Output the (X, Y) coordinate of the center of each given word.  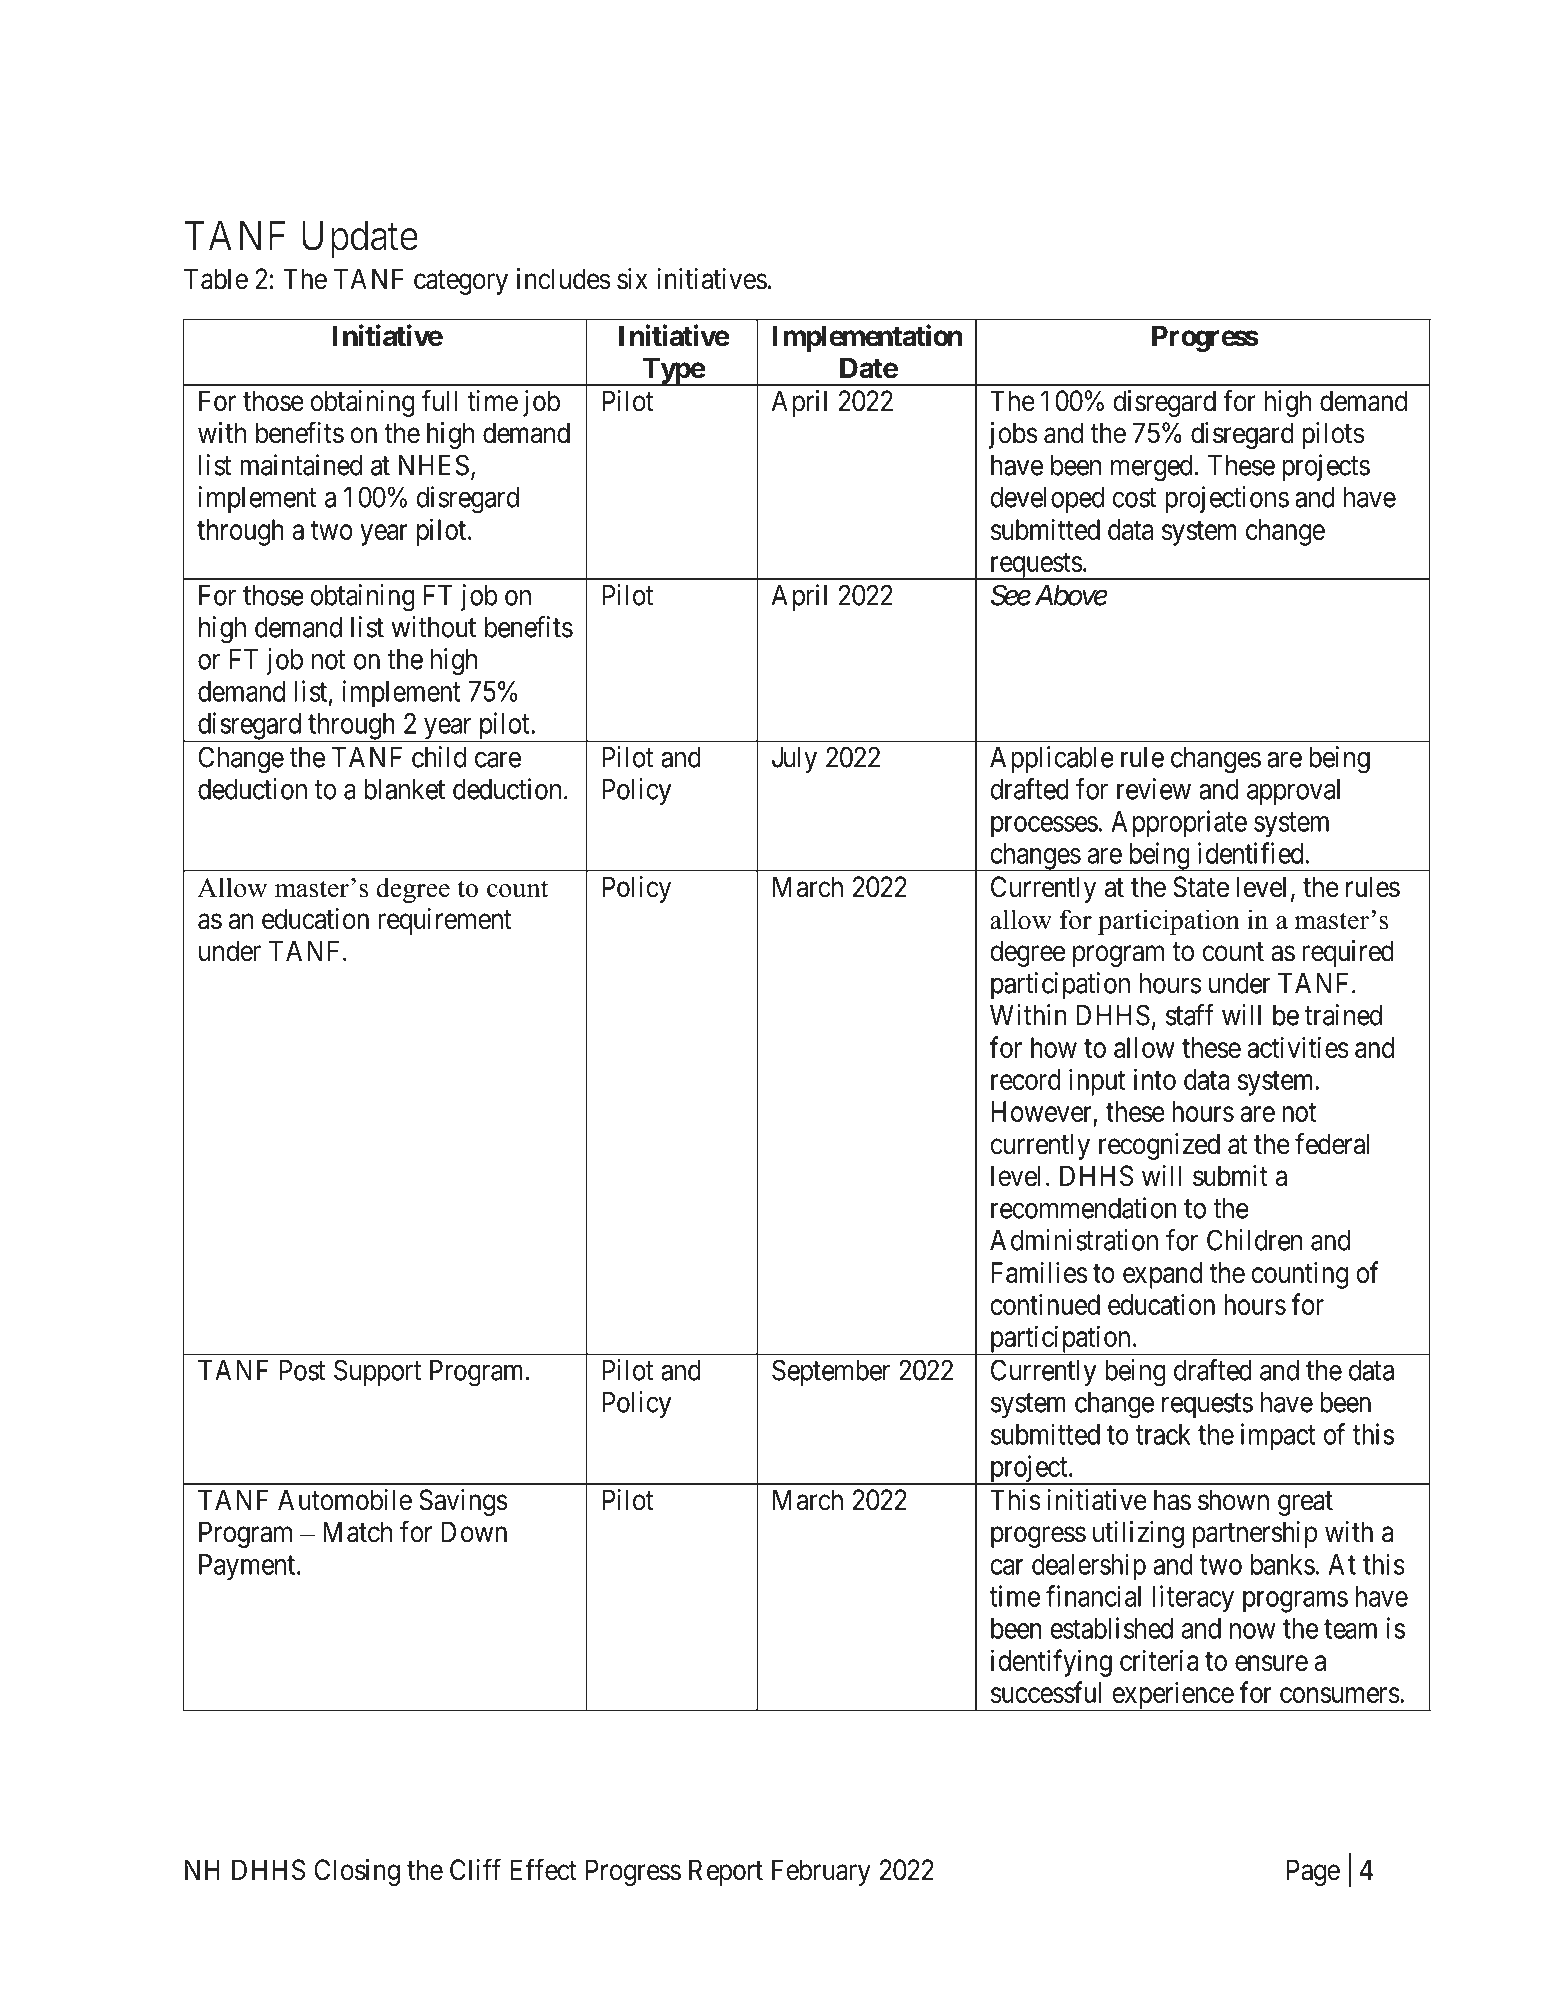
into (1155, 1079)
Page (1313, 1872)
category (461, 282)
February (821, 1872)
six (632, 279)
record (1026, 1079)
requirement (445, 921)
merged (1153, 468)
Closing (357, 1872)
